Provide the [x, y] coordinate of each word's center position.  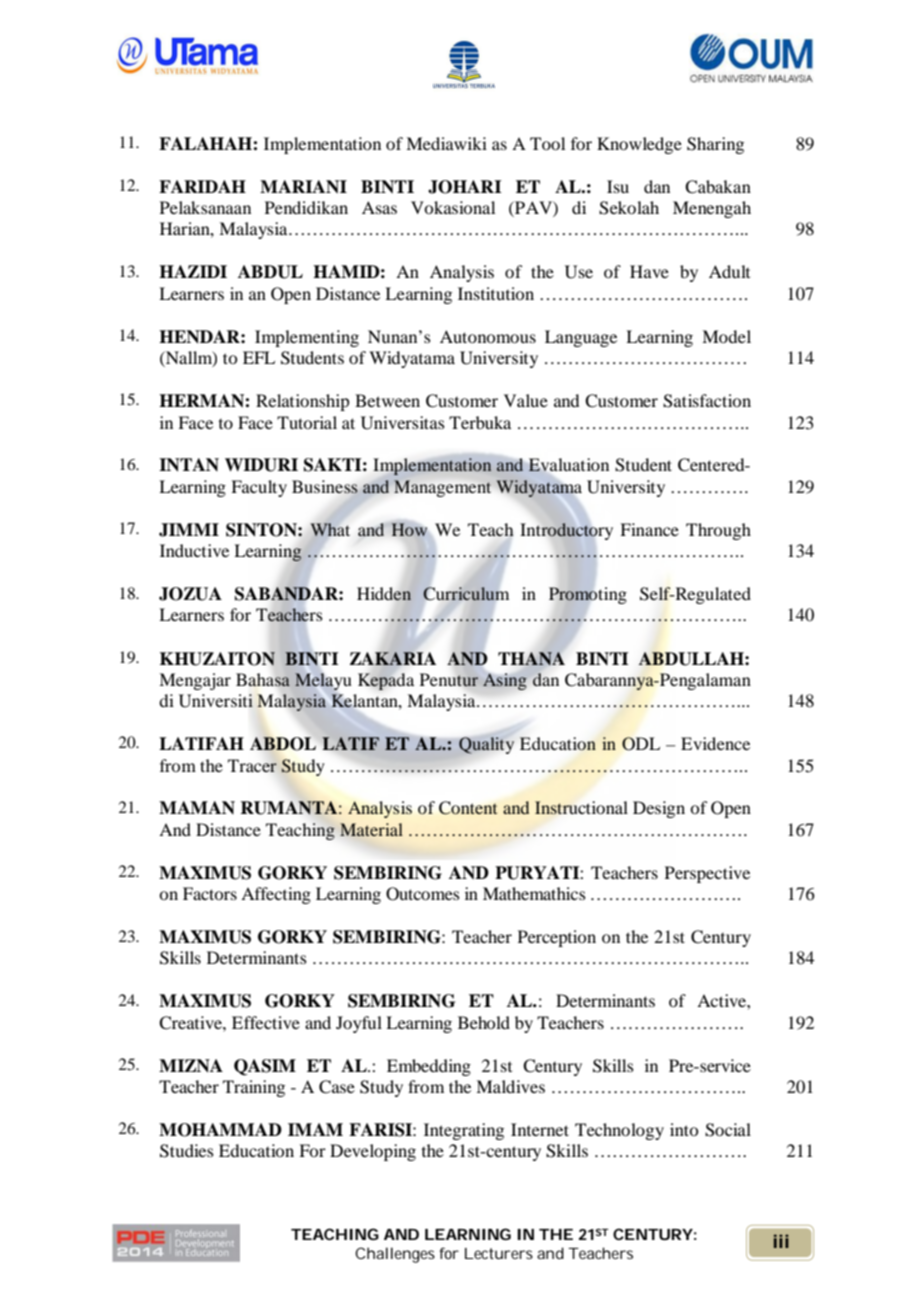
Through [718, 531]
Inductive [194, 550]
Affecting [276, 895]
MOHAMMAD [220, 1130]
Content [468, 808]
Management [442, 488]
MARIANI [303, 187]
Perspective [707, 874]
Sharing [715, 145]
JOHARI [465, 187]
